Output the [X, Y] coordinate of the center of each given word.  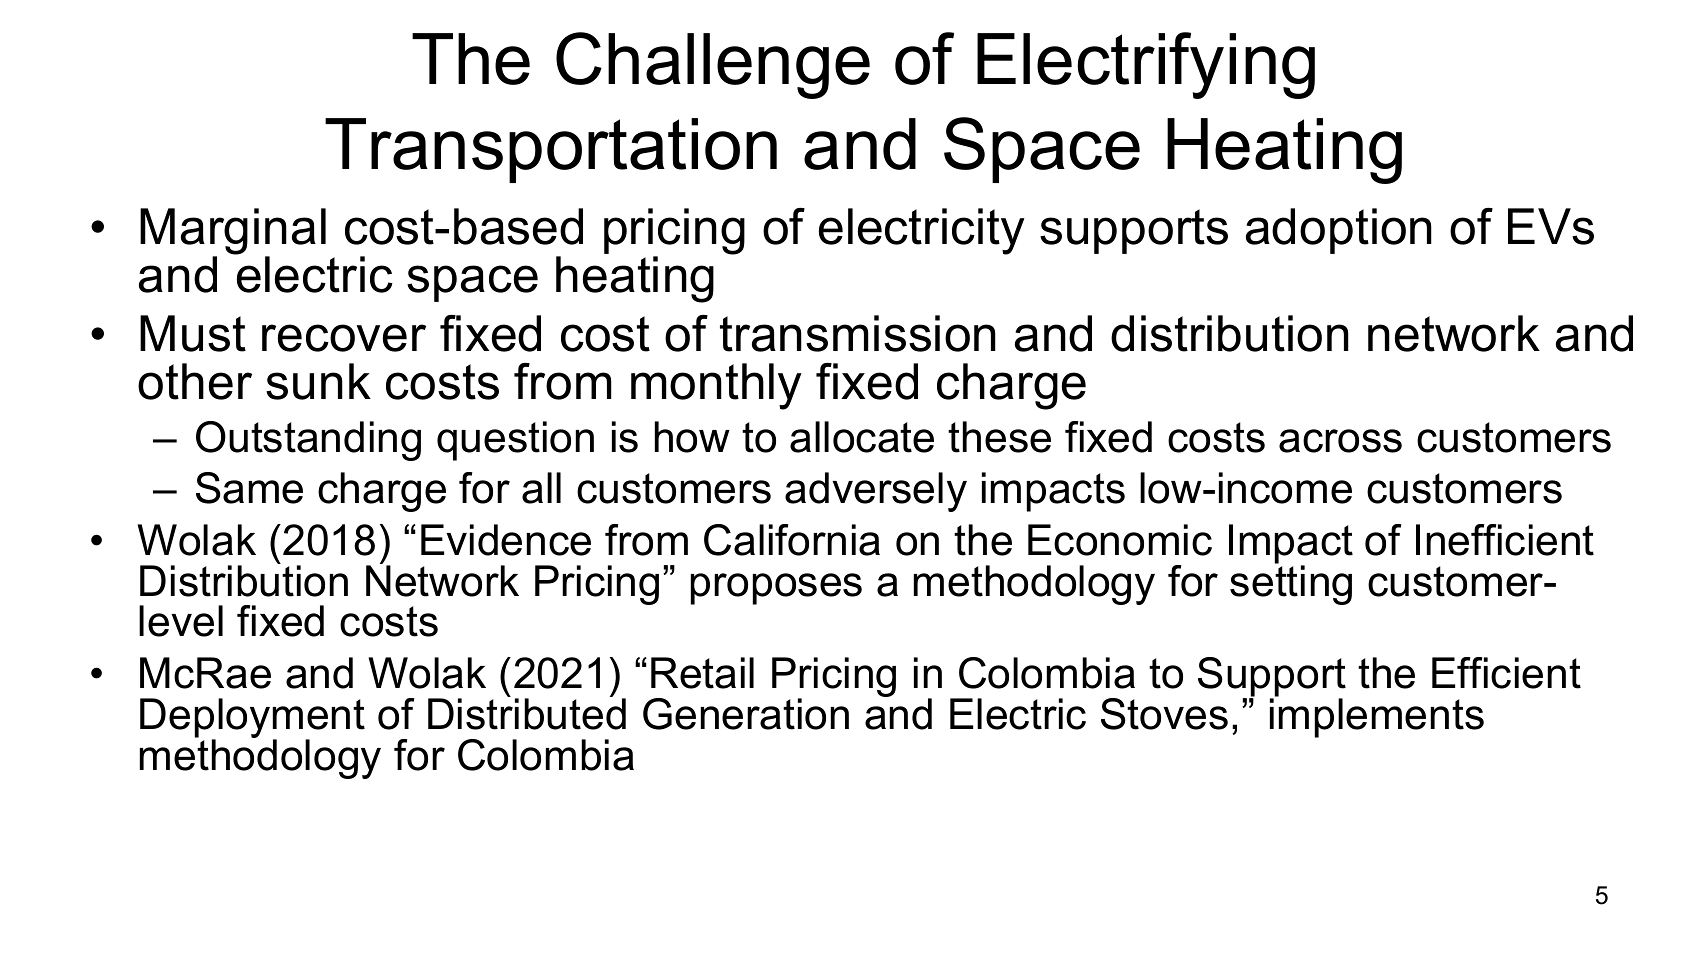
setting [1291, 584]
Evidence [506, 540]
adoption [1339, 231]
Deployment [252, 719]
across [1340, 441]
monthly [716, 386]
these [999, 437]
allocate [862, 437]
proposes [776, 589]
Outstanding [308, 441]
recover [344, 338]
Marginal [233, 232]
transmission [858, 333]
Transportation [551, 150]
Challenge [713, 65]
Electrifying [1146, 65]
